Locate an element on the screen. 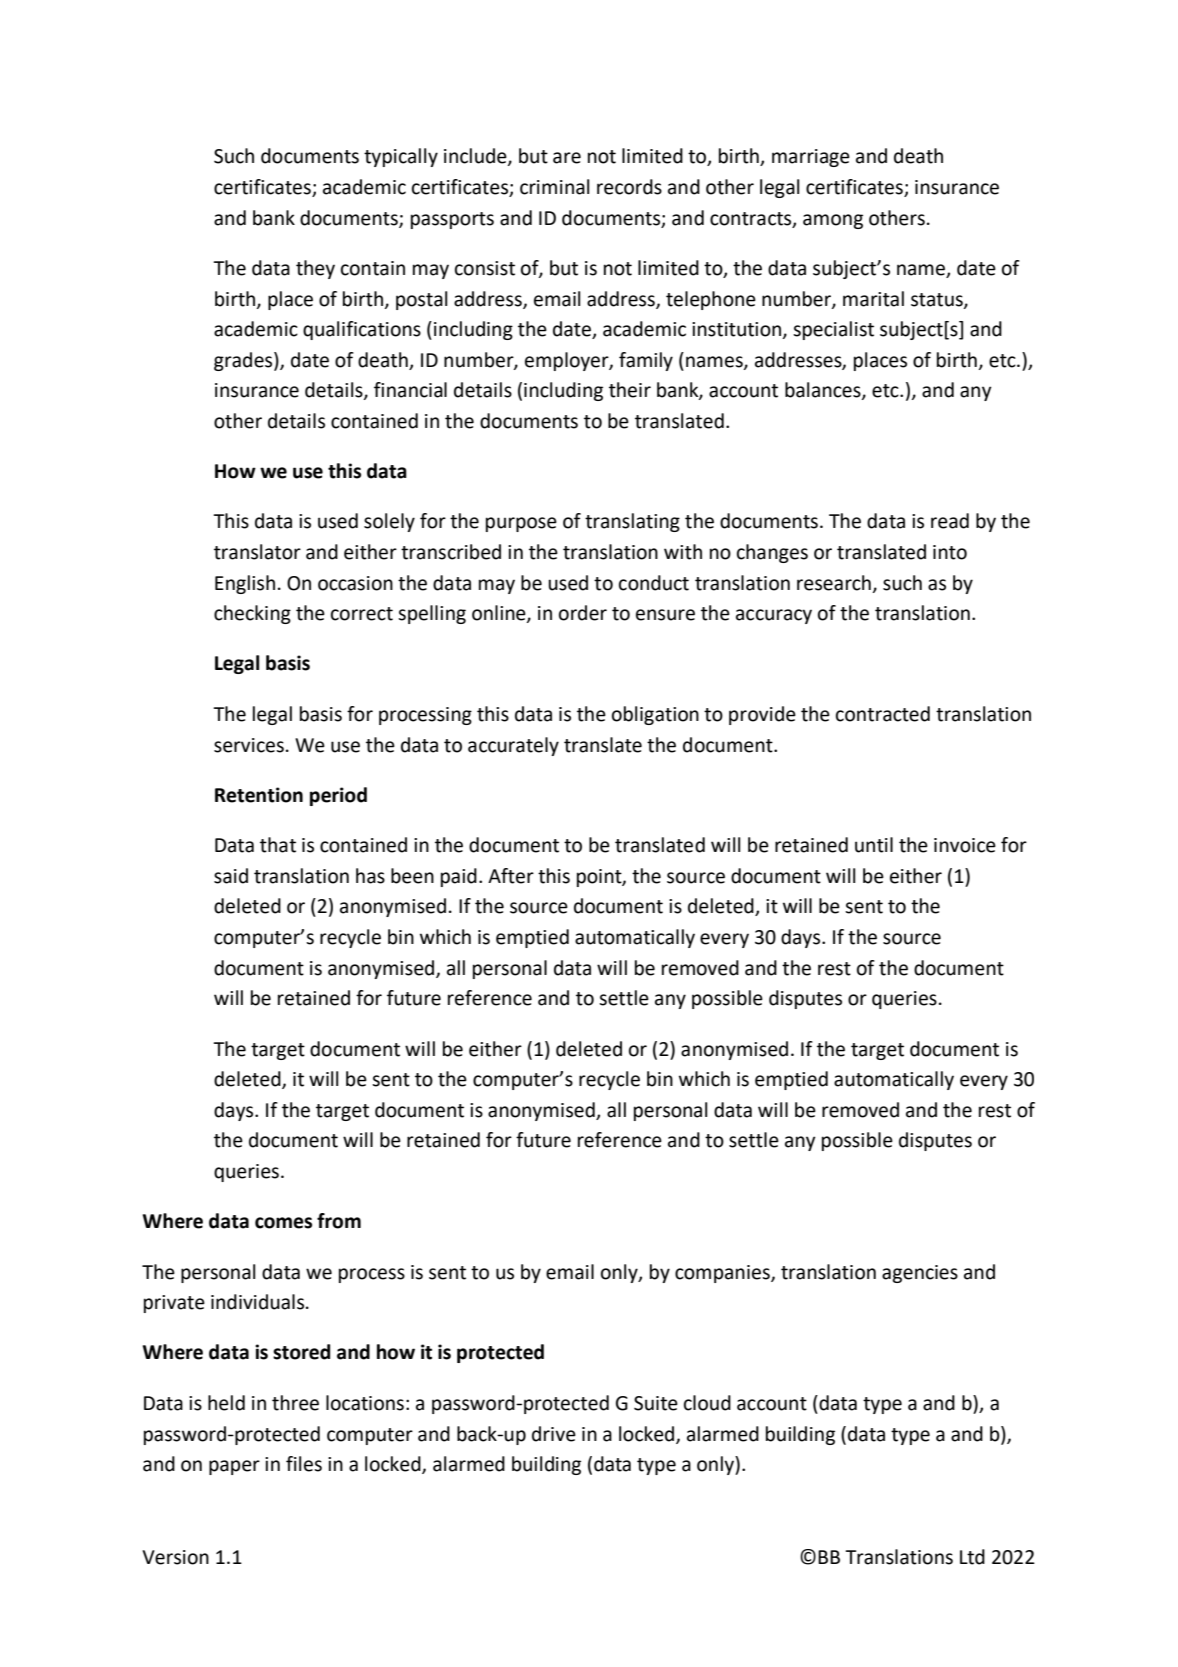  agencies is located at coordinates (920, 1274).
